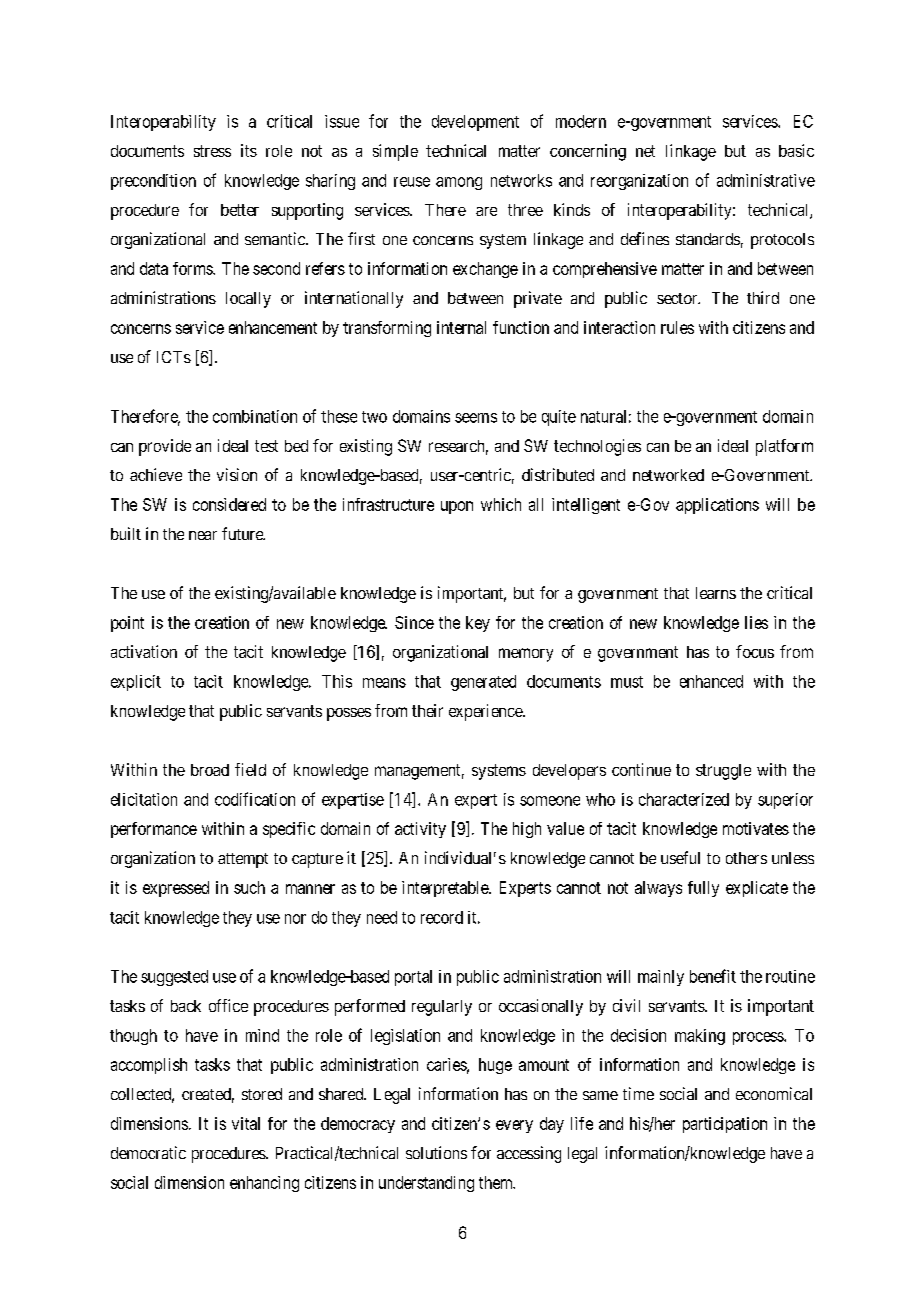  What do you see at coordinates (457, 507) in the image?
I see `upon` at bounding box center [457, 507].
